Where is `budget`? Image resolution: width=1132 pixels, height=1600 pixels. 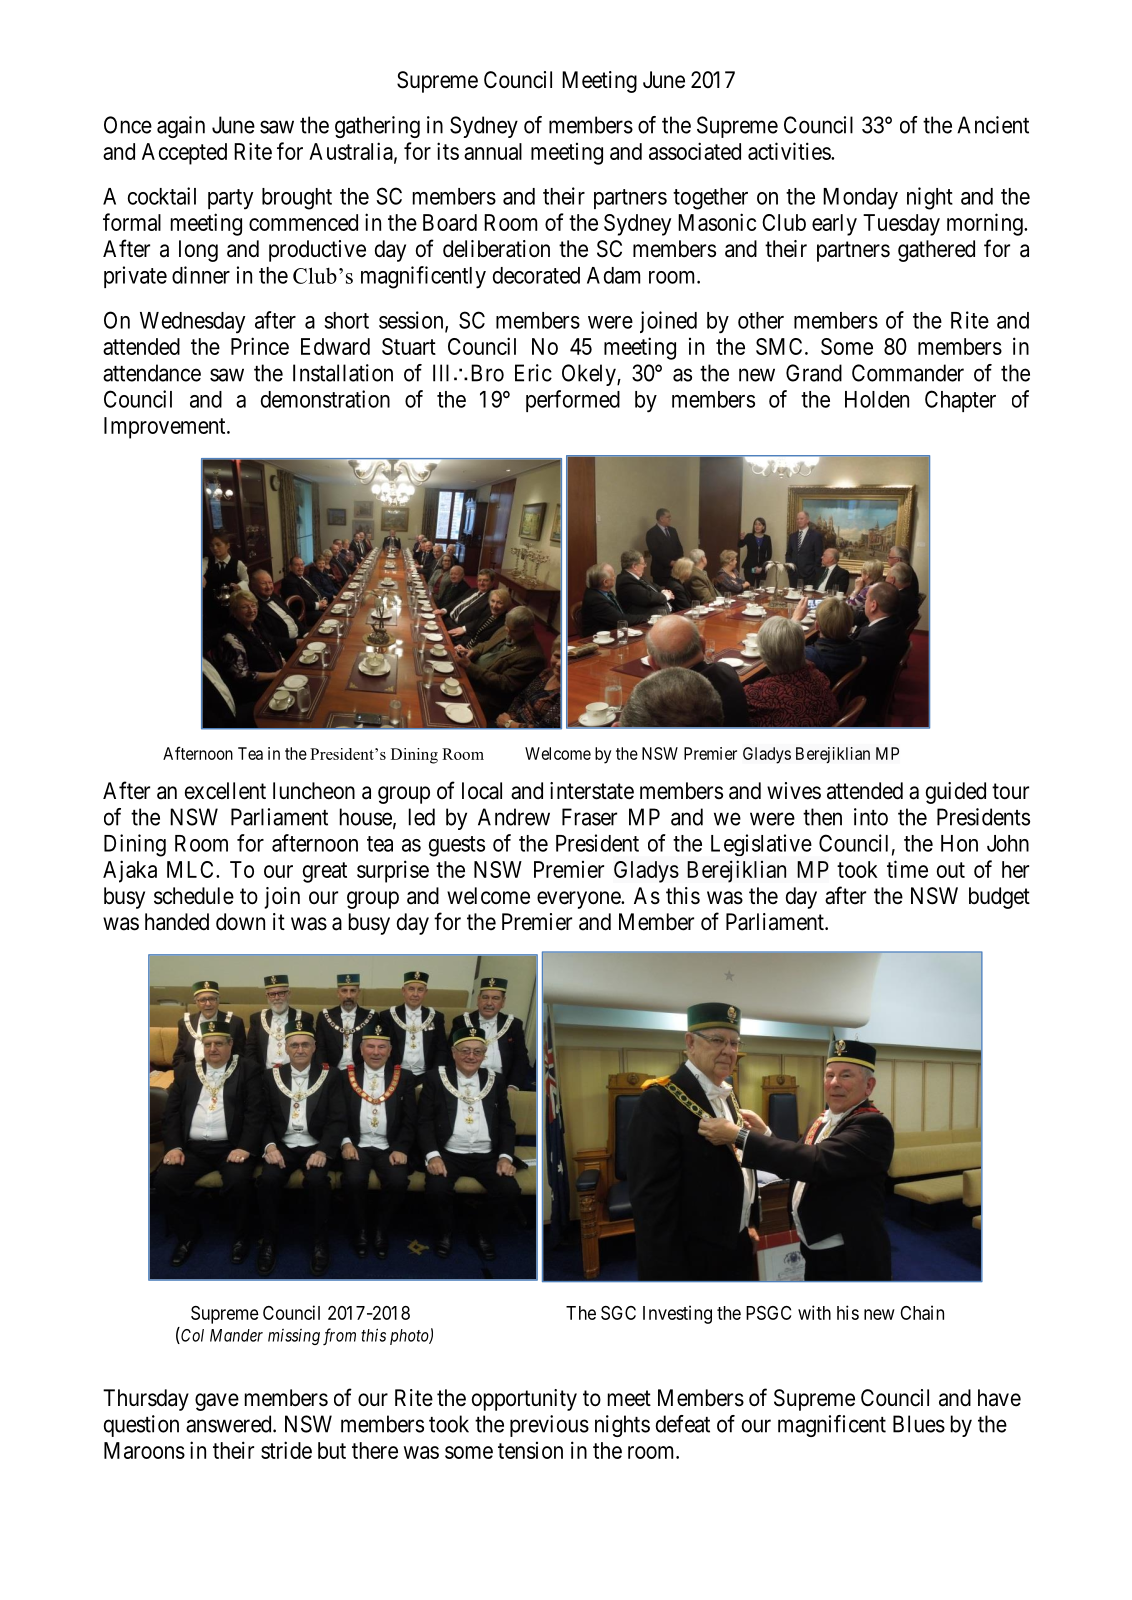
budget is located at coordinates (999, 898).
